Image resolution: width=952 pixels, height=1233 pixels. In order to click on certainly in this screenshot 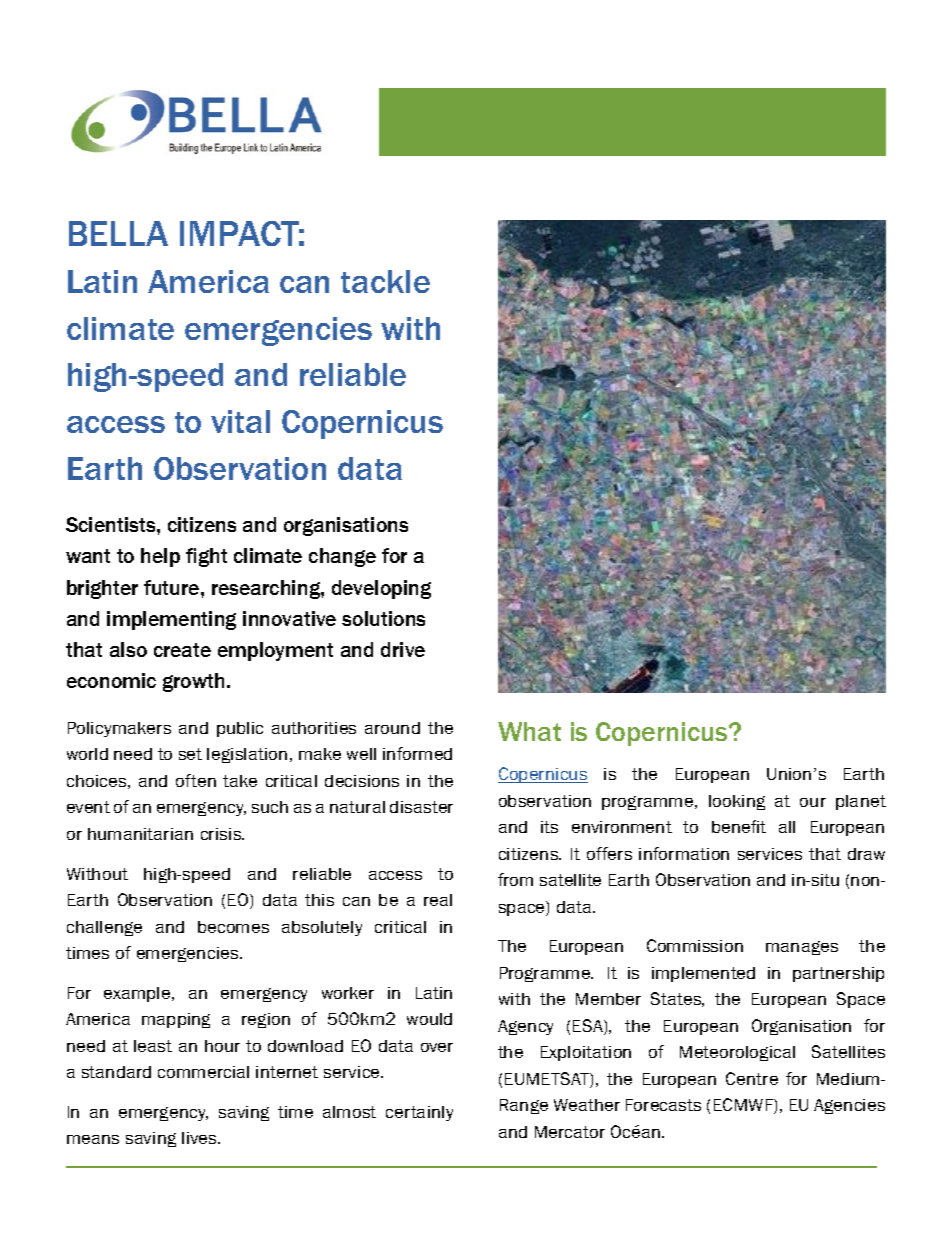, I will do `click(419, 1113)`.
